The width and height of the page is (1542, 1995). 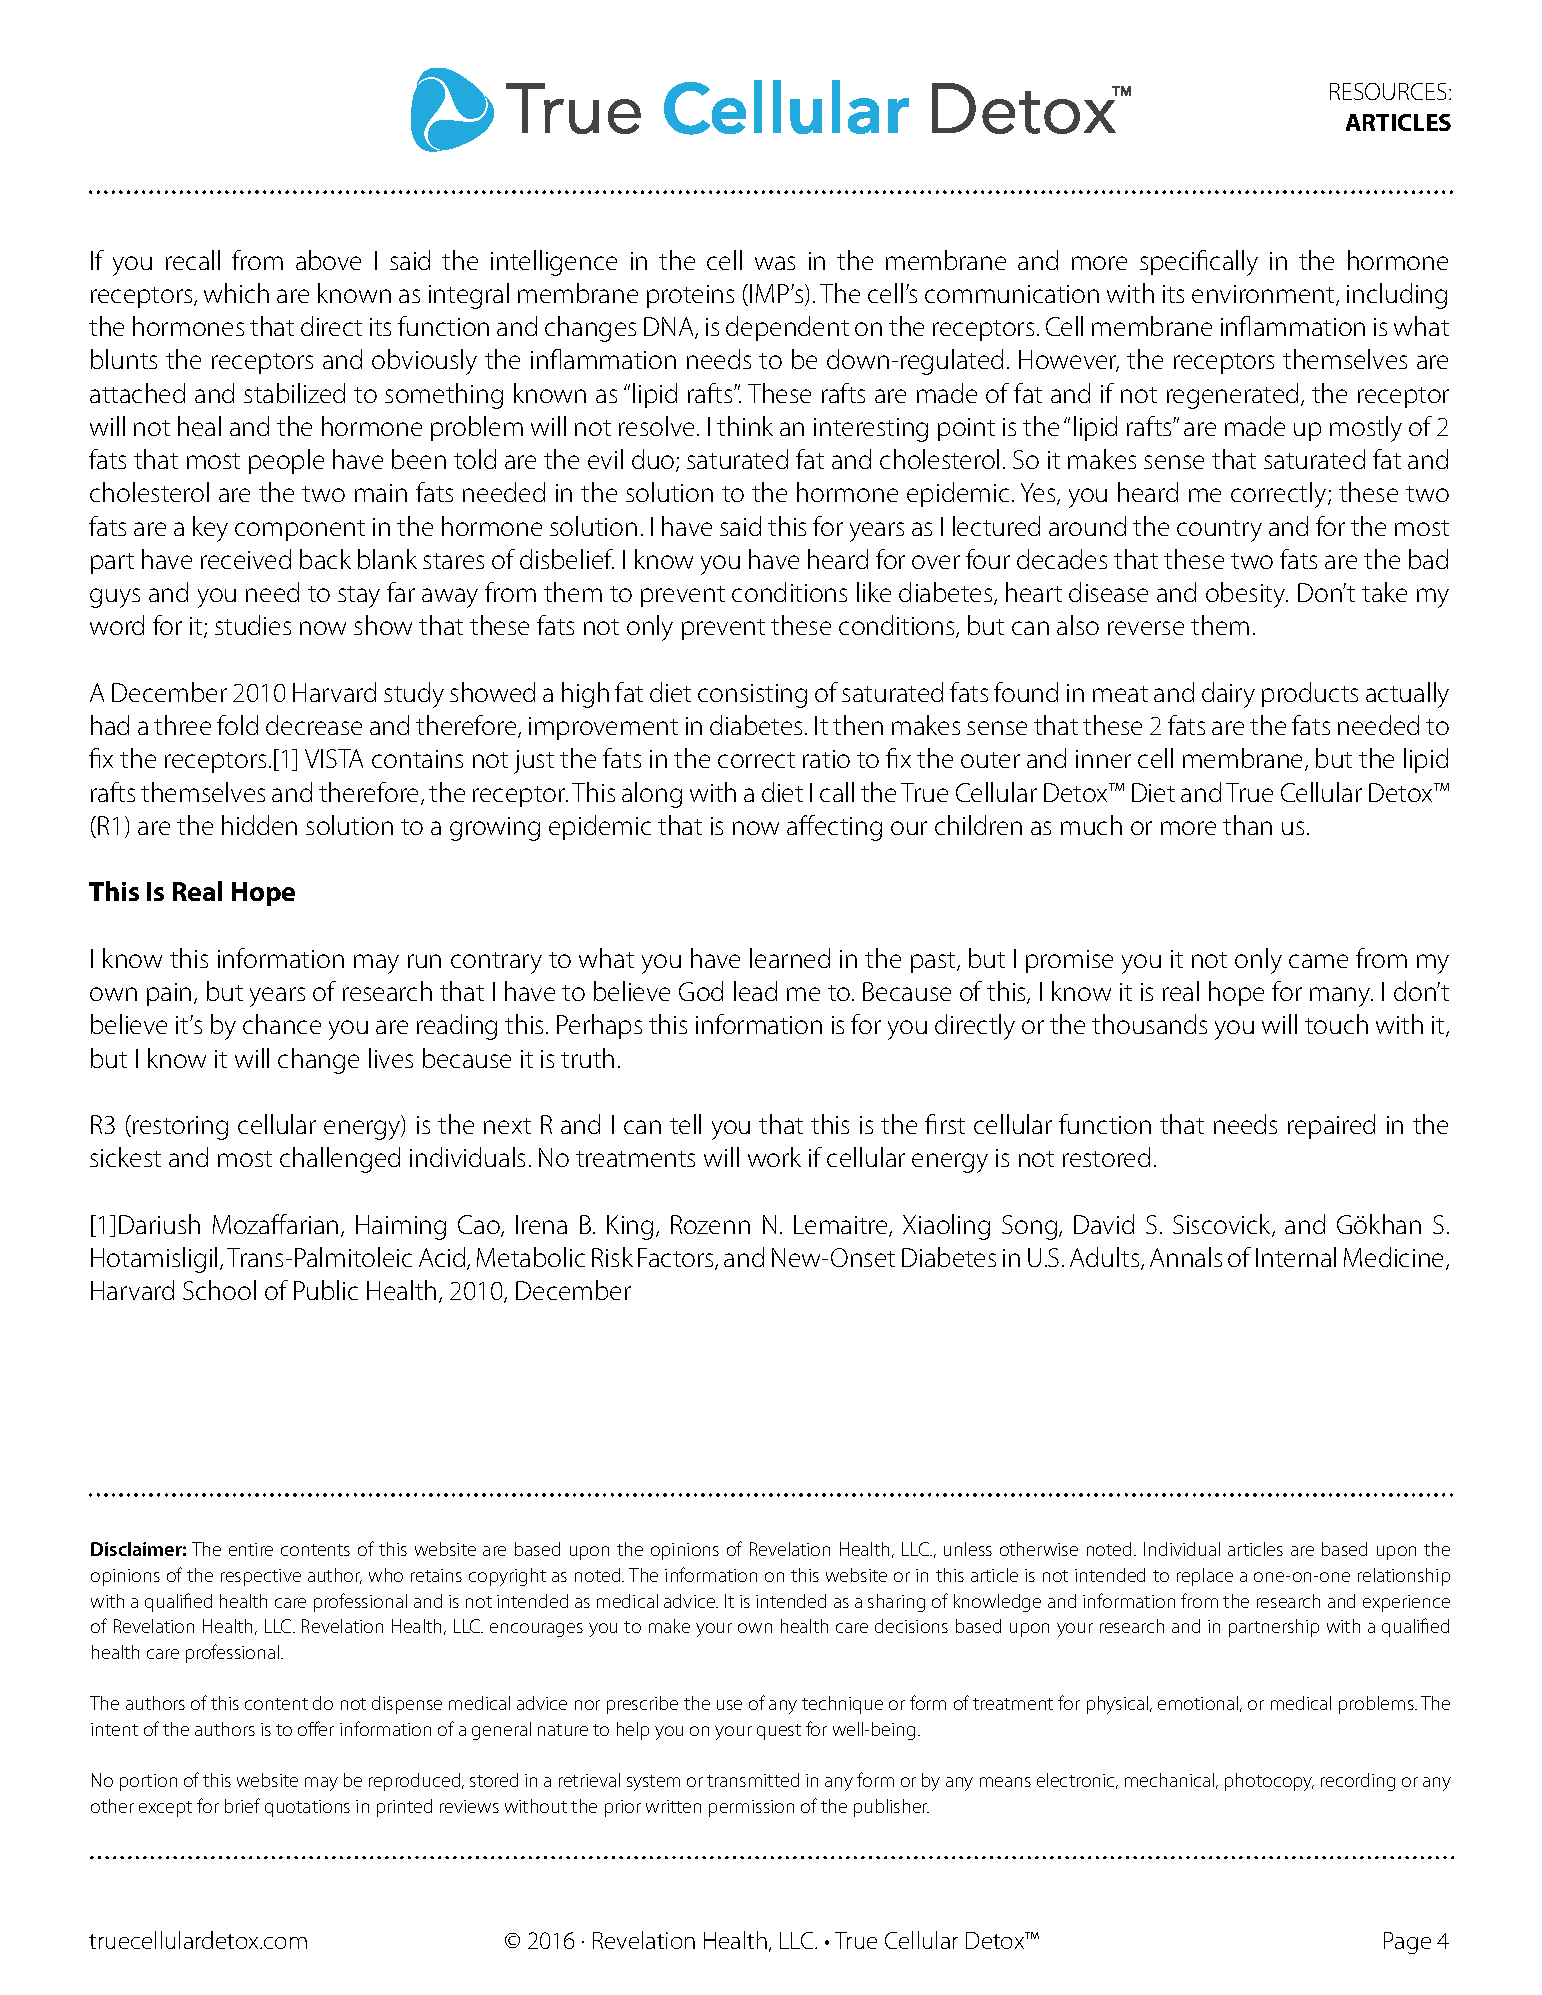 I want to click on quotations, so click(x=307, y=1808).
